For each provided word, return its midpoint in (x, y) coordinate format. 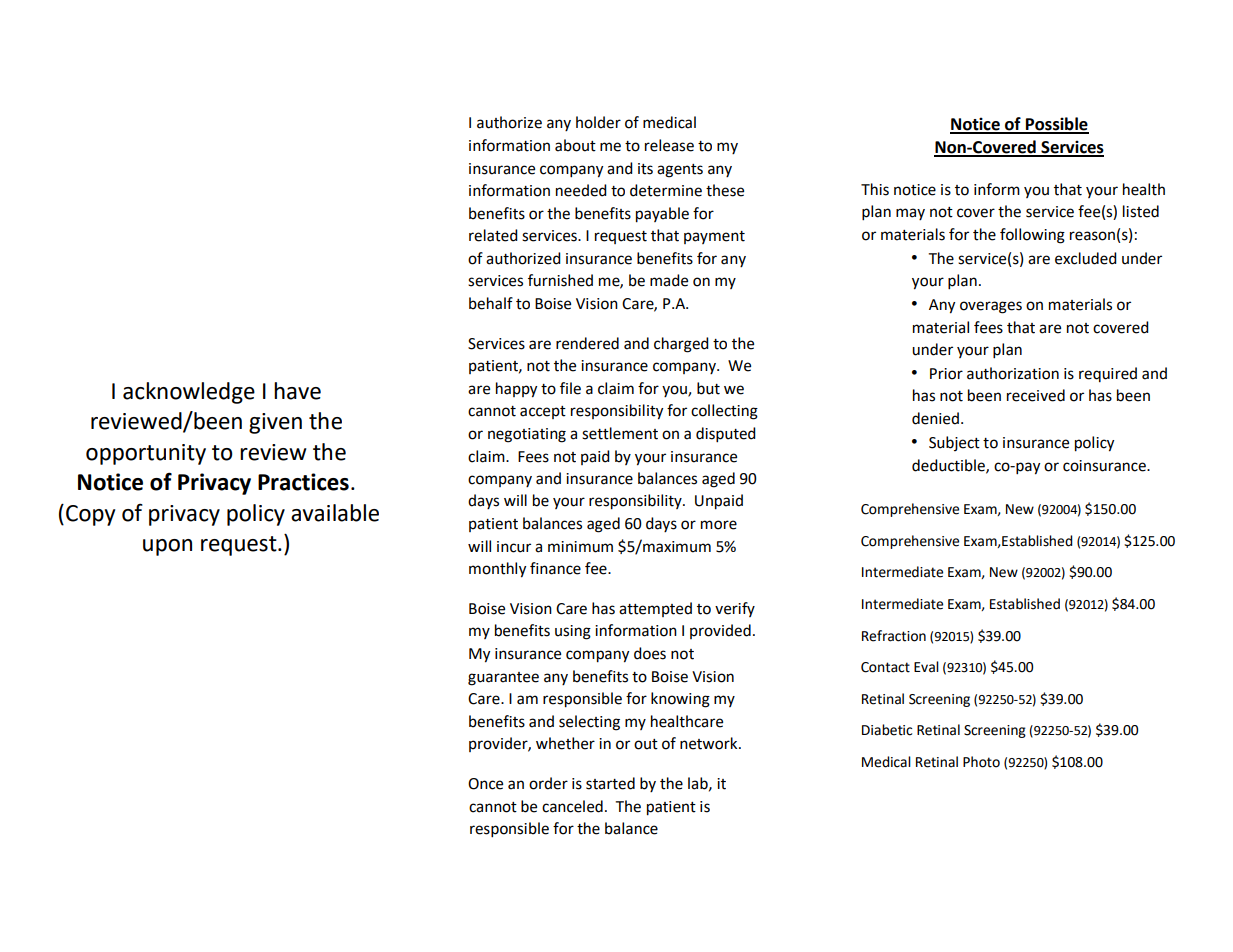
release (669, 145)
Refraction (894, 636)
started (610, 783)
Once (485, 784)
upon (167, 547)
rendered (587, 343)
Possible (1056, 125)
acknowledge (189, 393)
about (575, 145)
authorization (1013, 373)
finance (555, 568)
